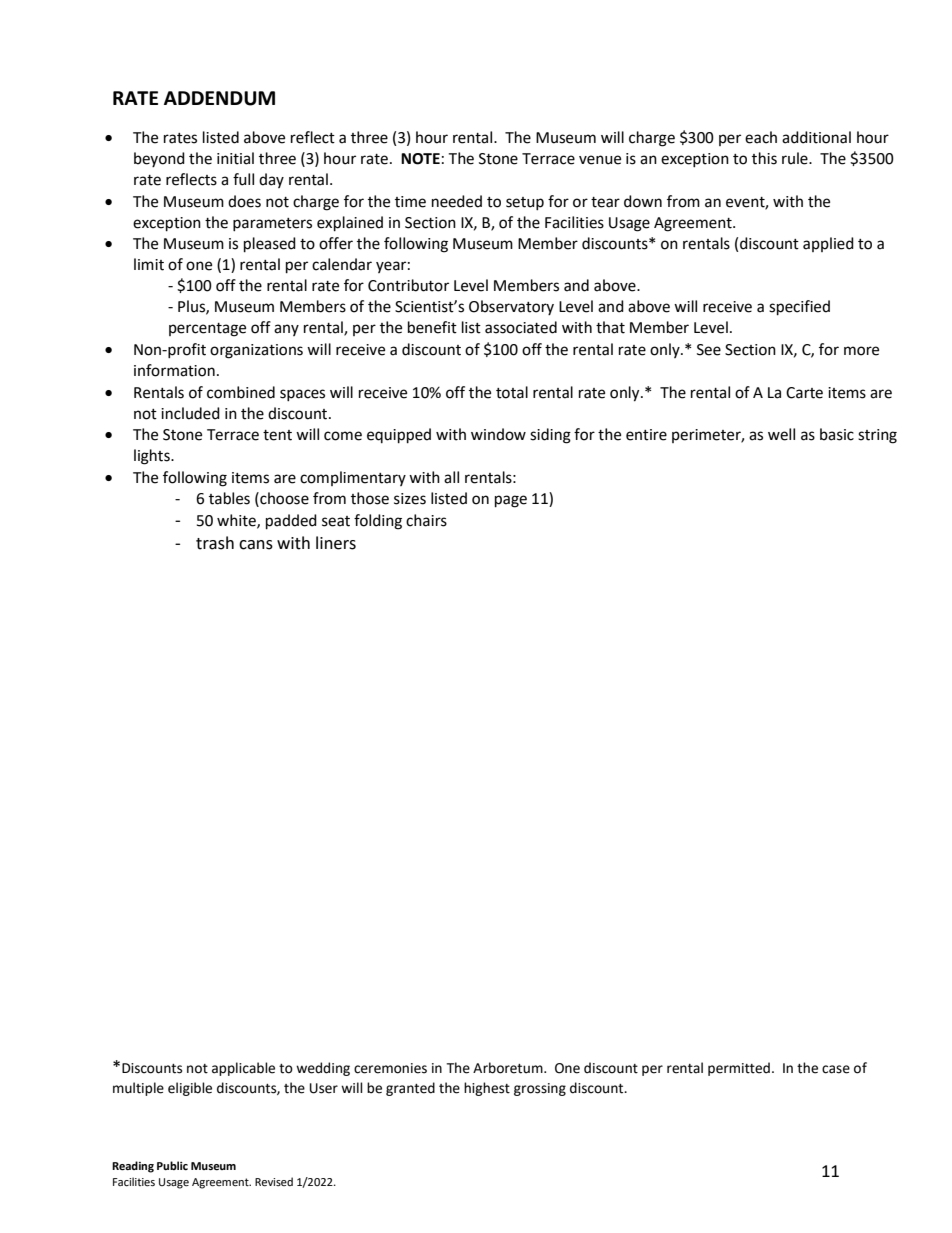  I want to click on trash, so click(215, 543).
